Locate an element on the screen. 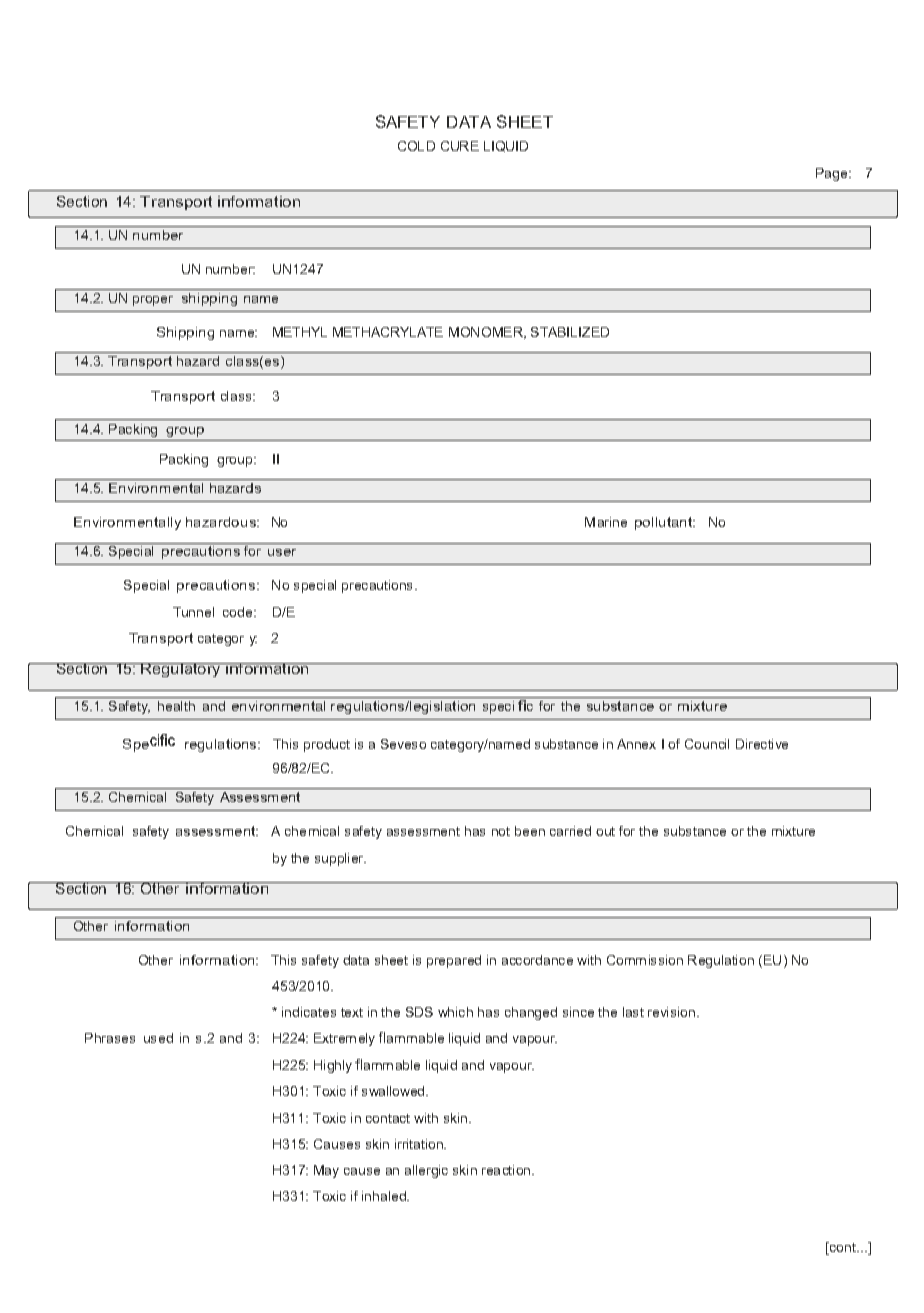 Image resolution: width=924 pixels, height=1313 pixels. May is located at coordinates (326, 1171).
